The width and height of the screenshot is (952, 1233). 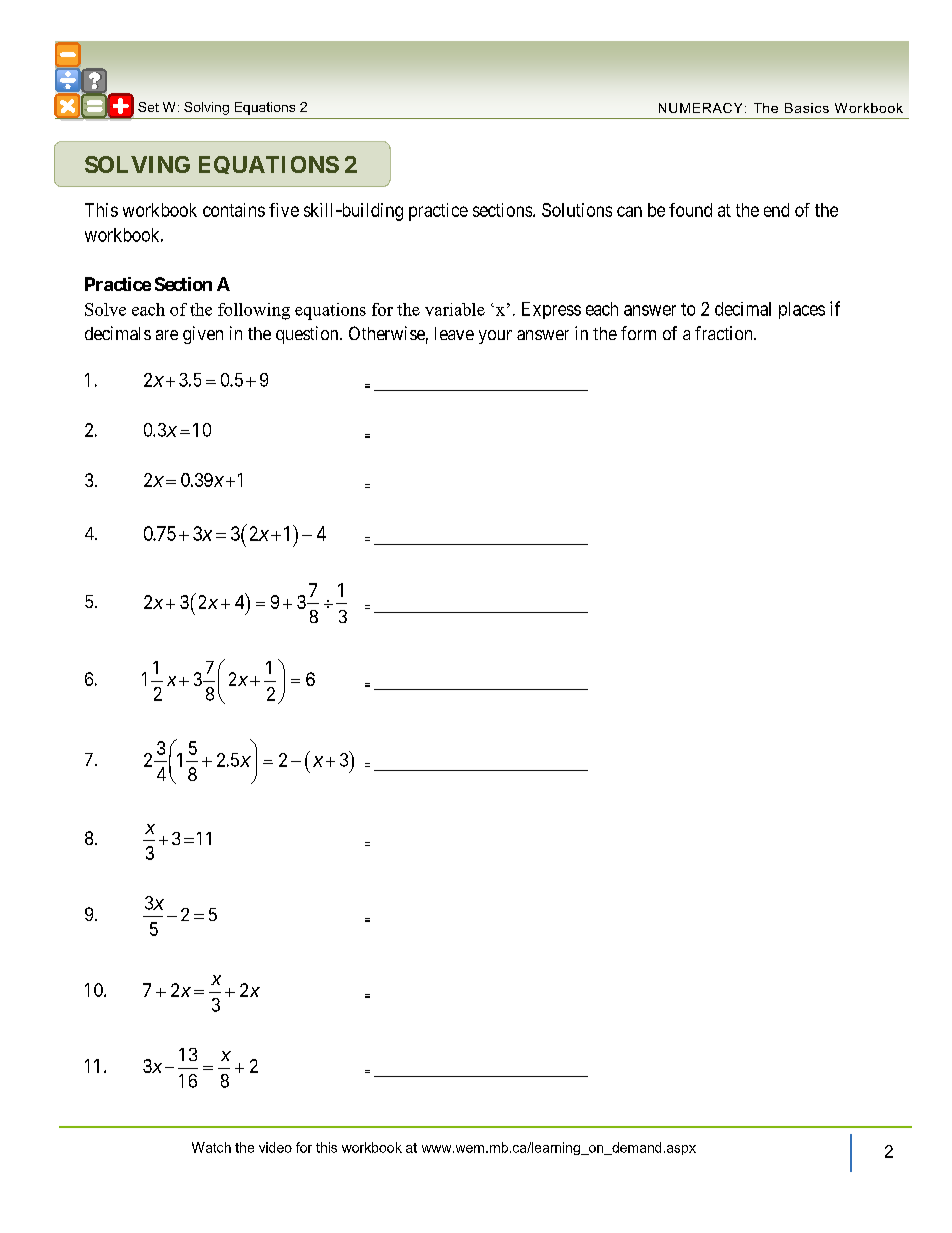 I want to click on Set, so click(x=148, y=107).
